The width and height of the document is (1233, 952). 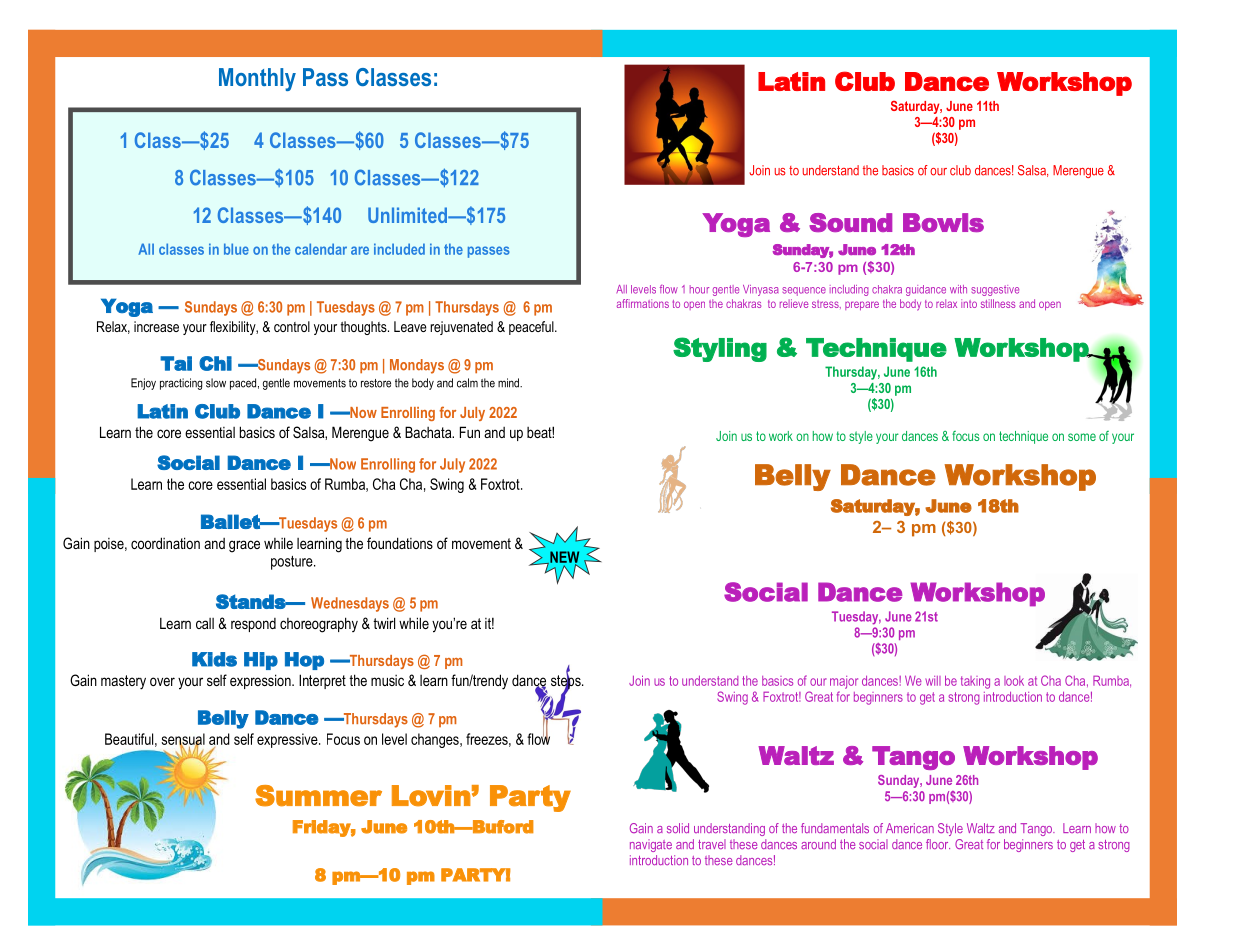 I want to click on Summer, so click(x=318, y=796).
